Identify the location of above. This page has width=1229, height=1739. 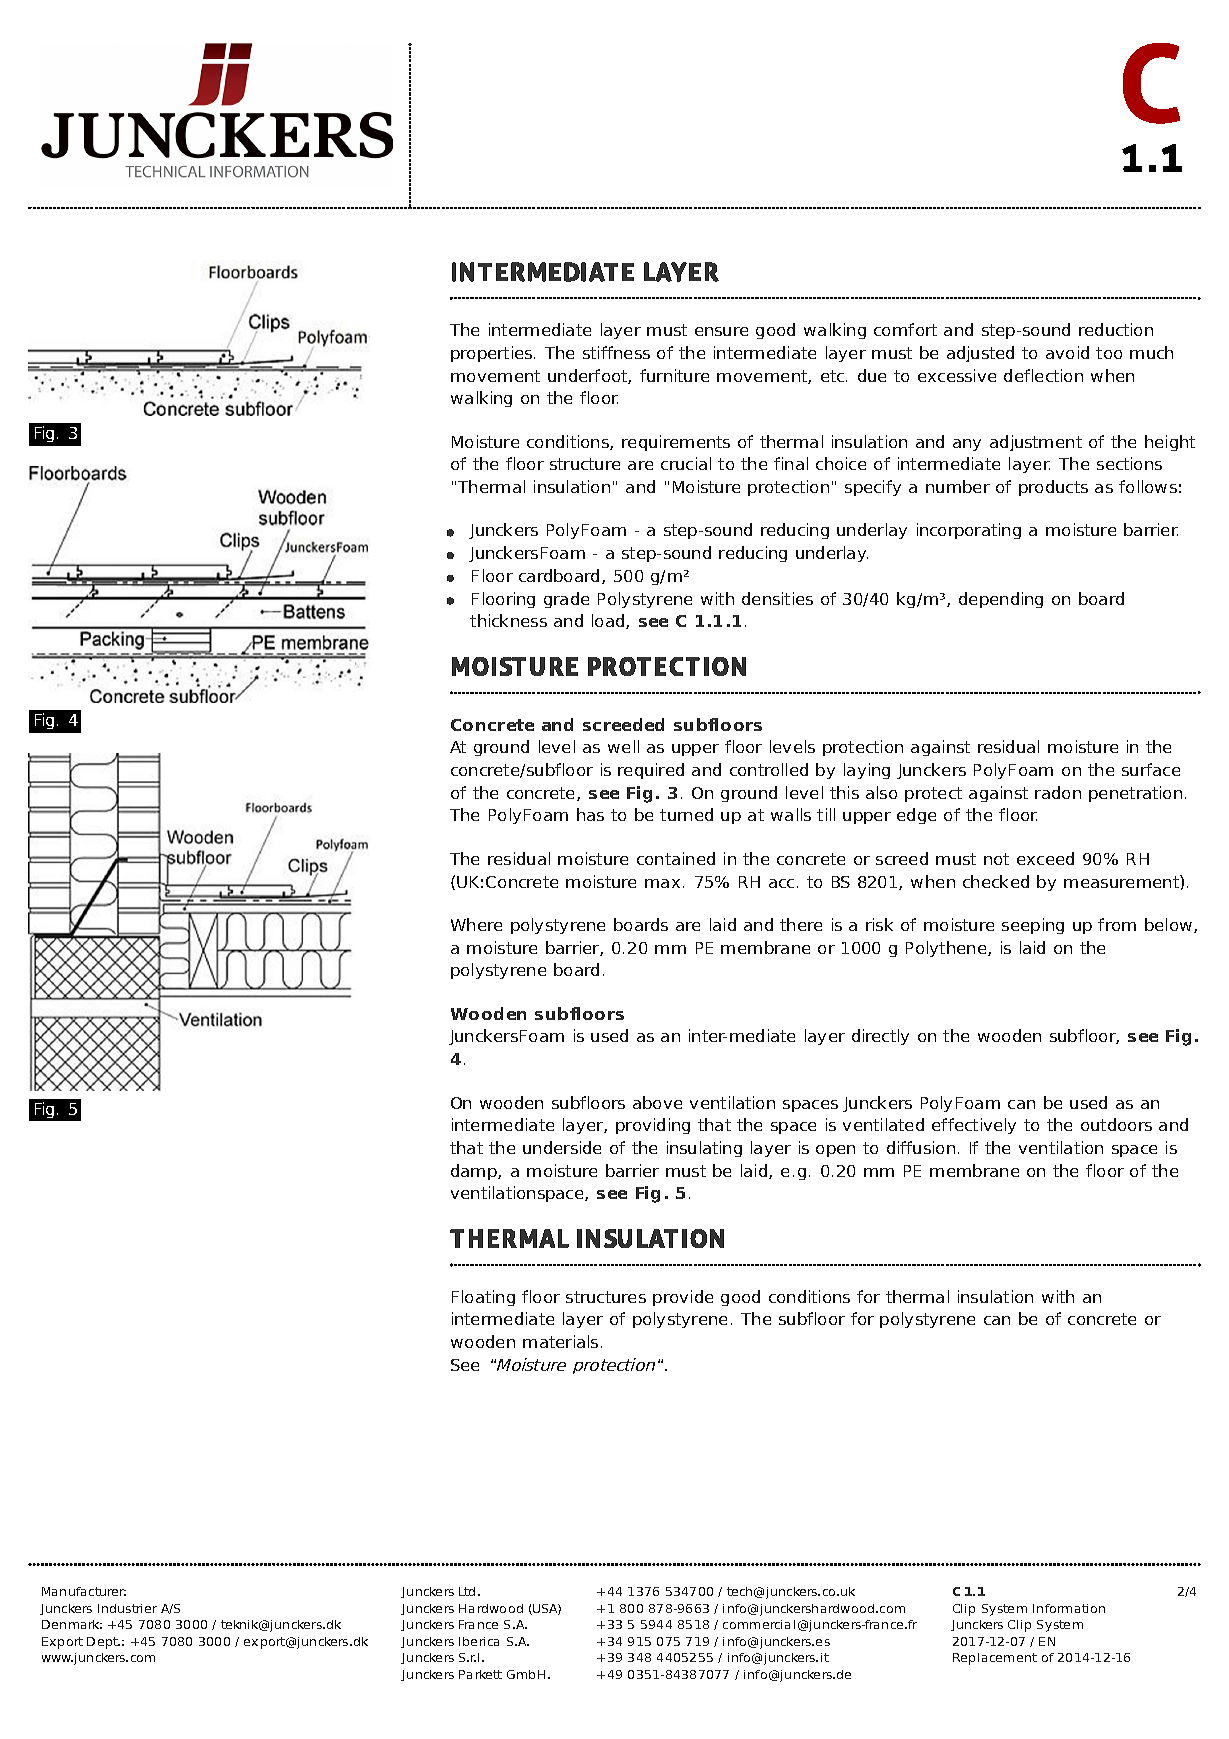
(657, 1102).
